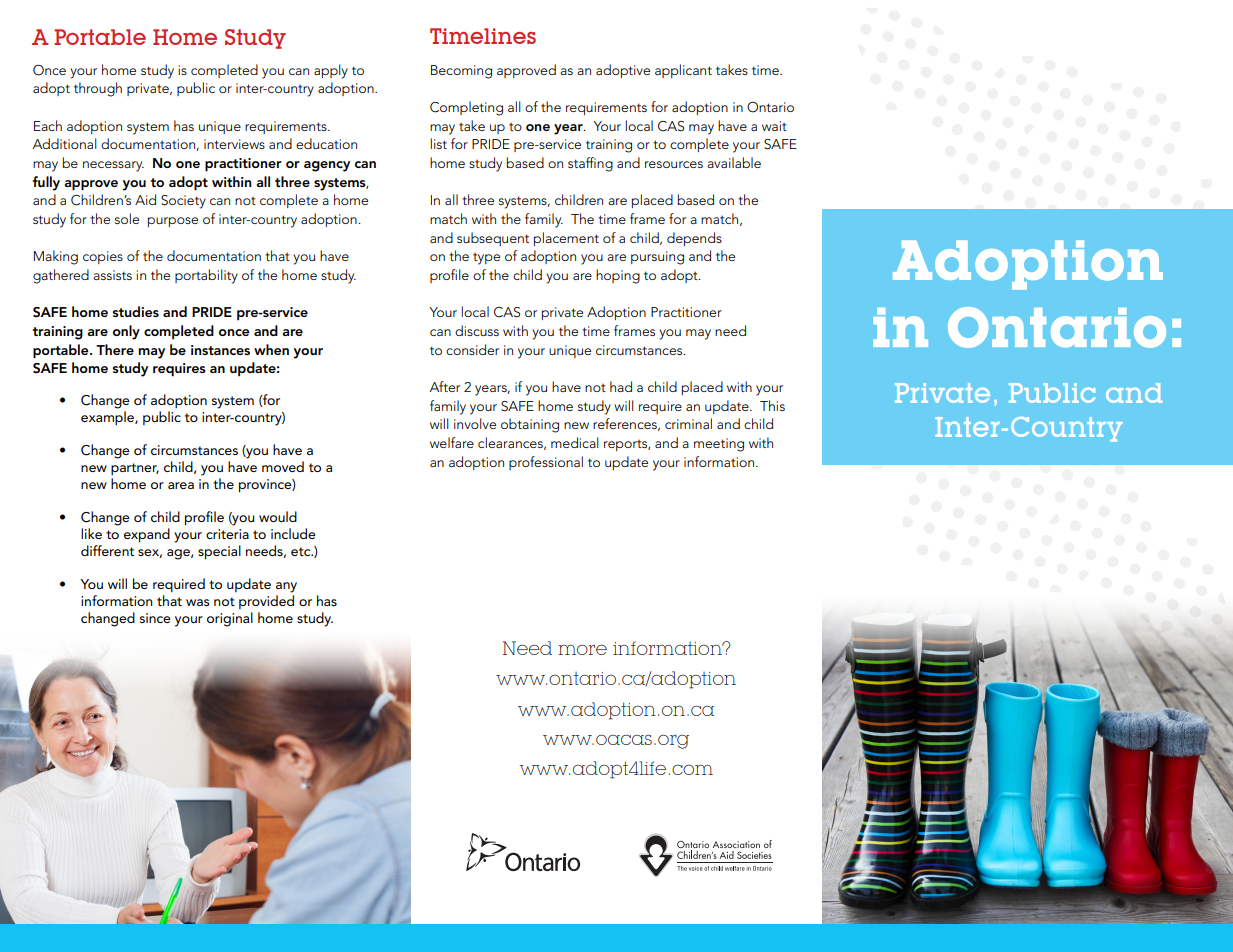 The width and height of the screenshot is (1233, 952). Describe the element at coordinates (694, 239) in the screenshot. I see `depends` at that location.
